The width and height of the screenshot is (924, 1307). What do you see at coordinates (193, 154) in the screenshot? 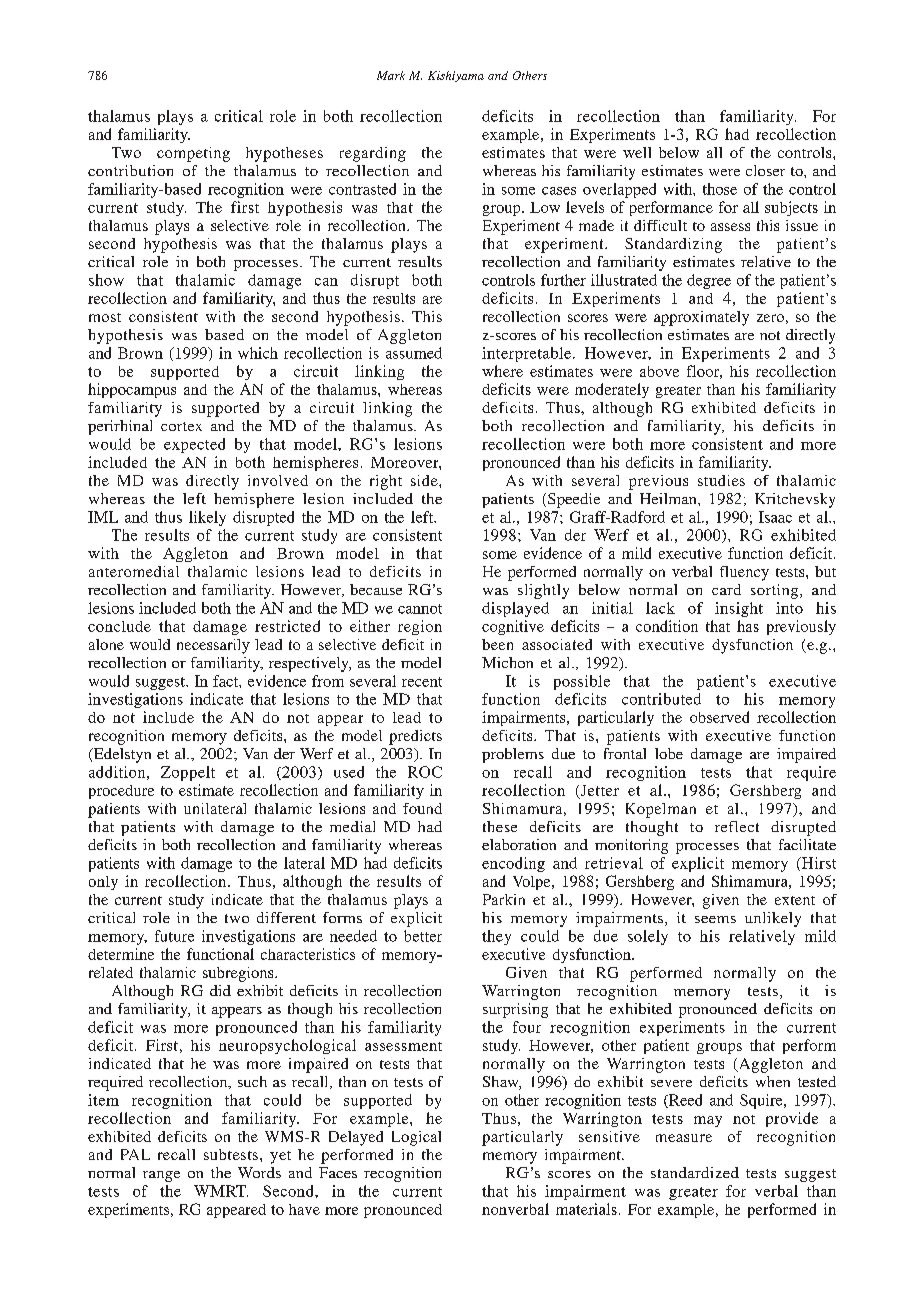
I see `competing` at bounding box center [193, 154].
